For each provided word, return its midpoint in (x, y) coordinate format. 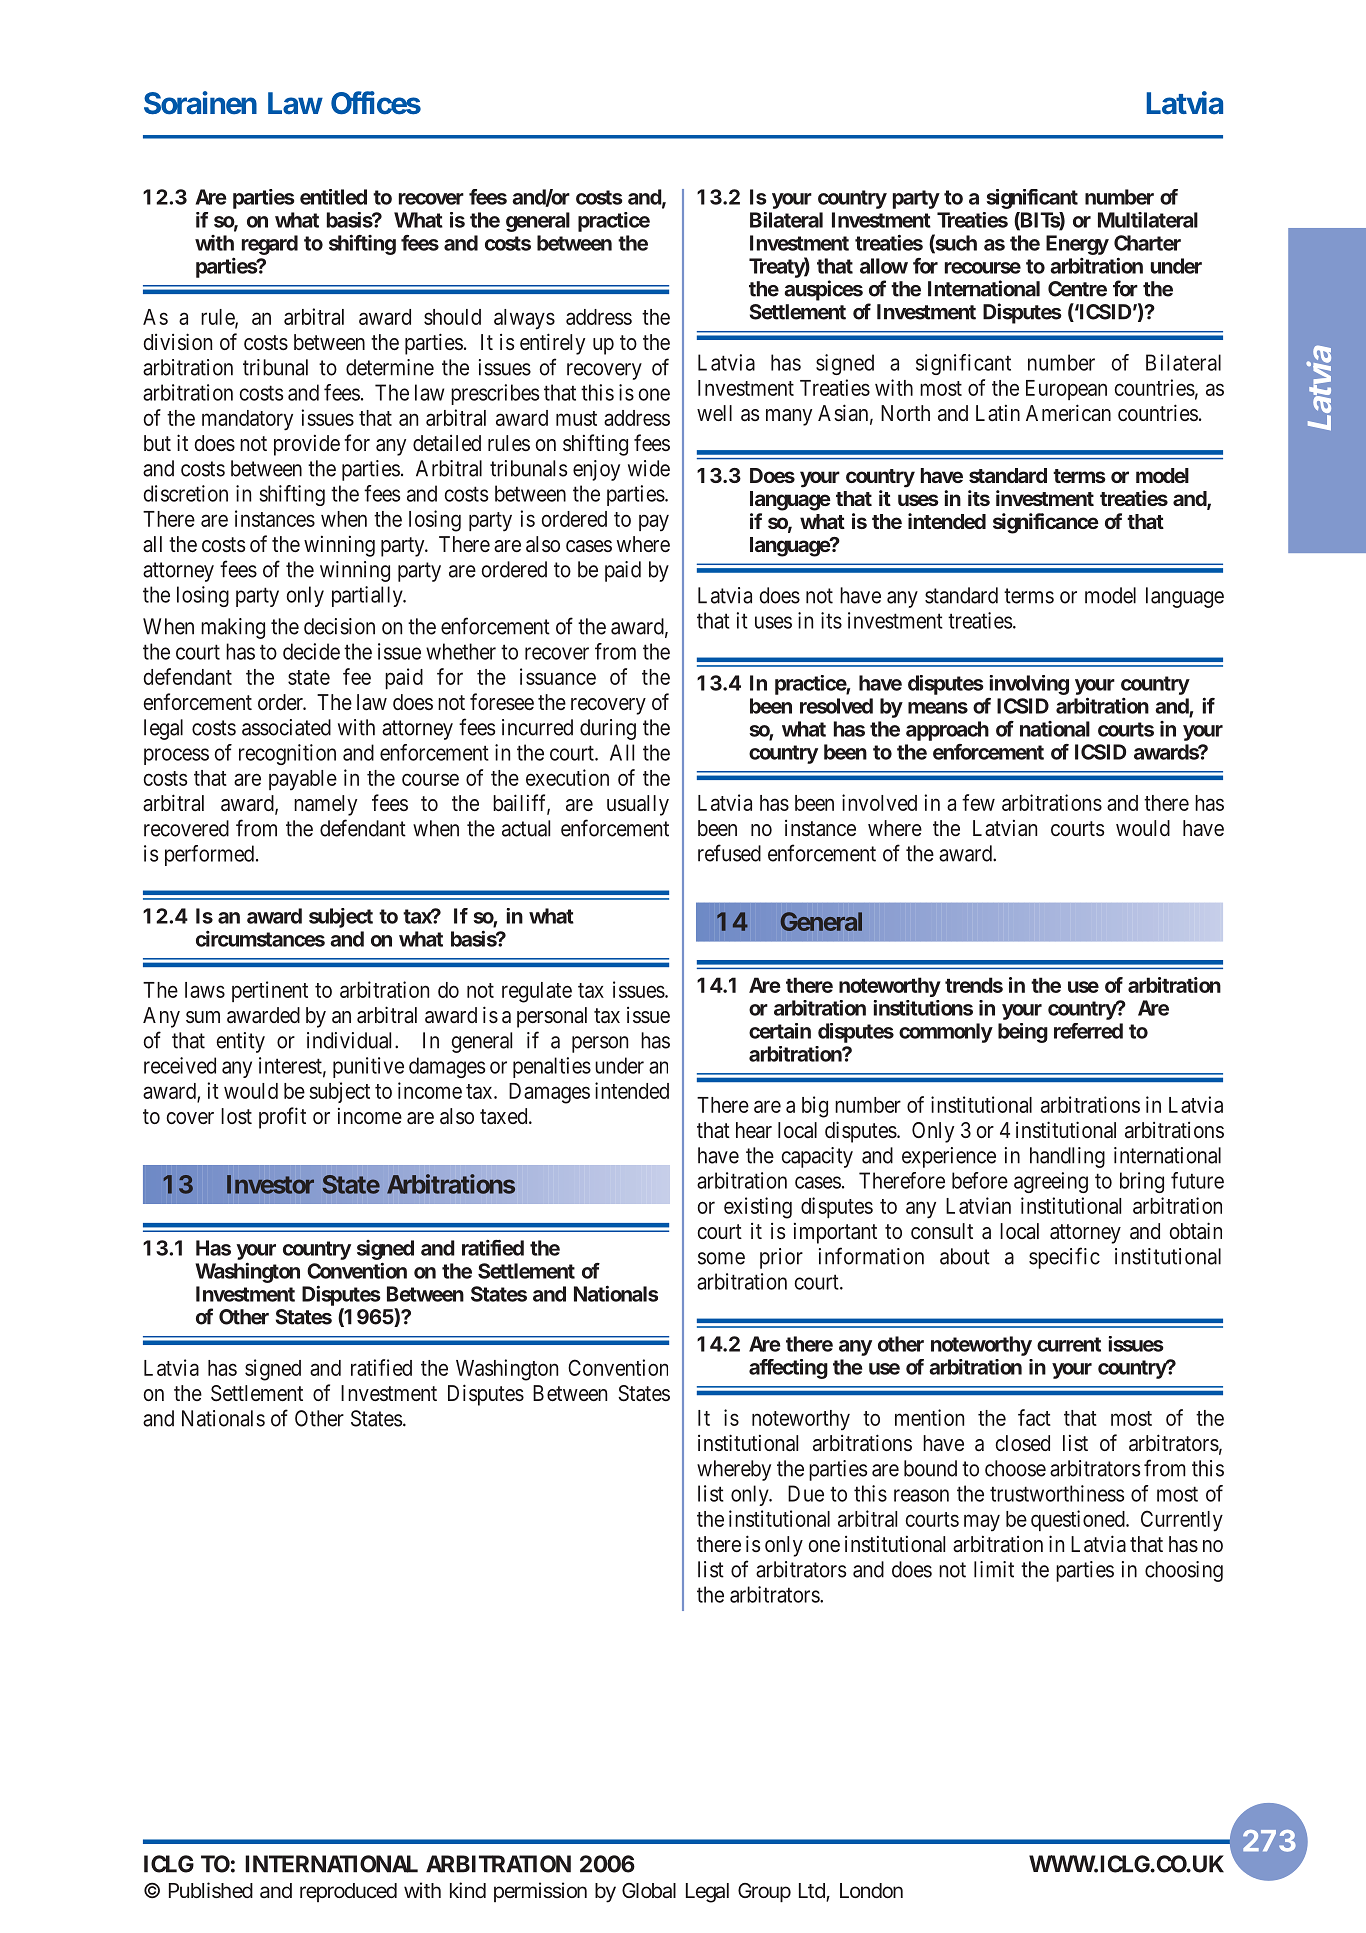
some (721, 1258)
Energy (1077, 246)
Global (649, 1891)
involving (1029, 685)
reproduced (348, 1892)
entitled (333, 197)
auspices (823, 290)
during (608, 729)
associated (286, 727)
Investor (270, 1184)
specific (1064, 1258)
